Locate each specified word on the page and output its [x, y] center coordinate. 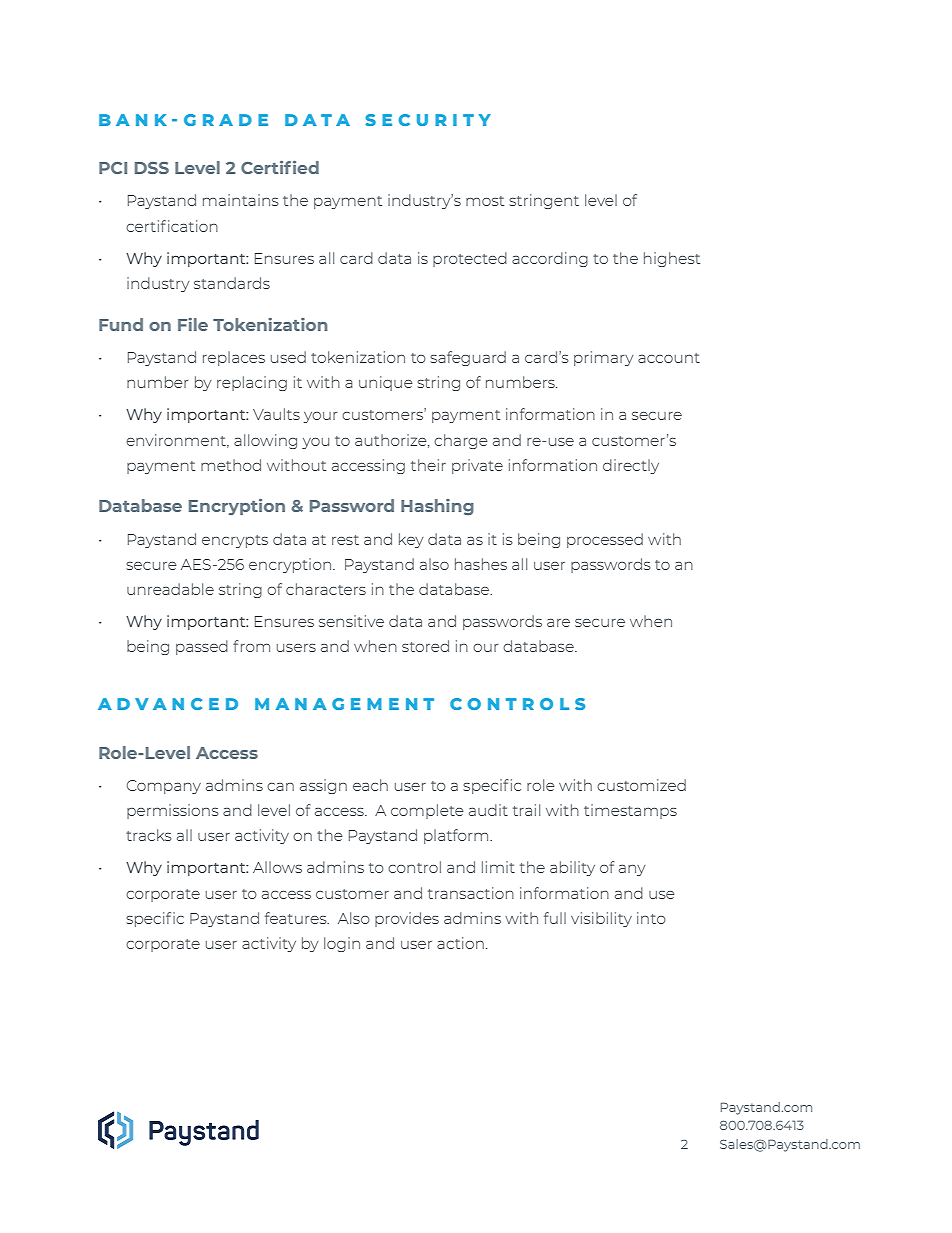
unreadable [170, 589]
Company [164, 787]
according [550, 259]
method [231, 465]
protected [470, 259]
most [485, 201]
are [558, 622]
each [370, 785]
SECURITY [428, 120]
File [193, 324]
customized [641, 785]
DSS [152, 168]
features [297, 918]
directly [631, 466]
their [428, 465]
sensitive [351, 621]
